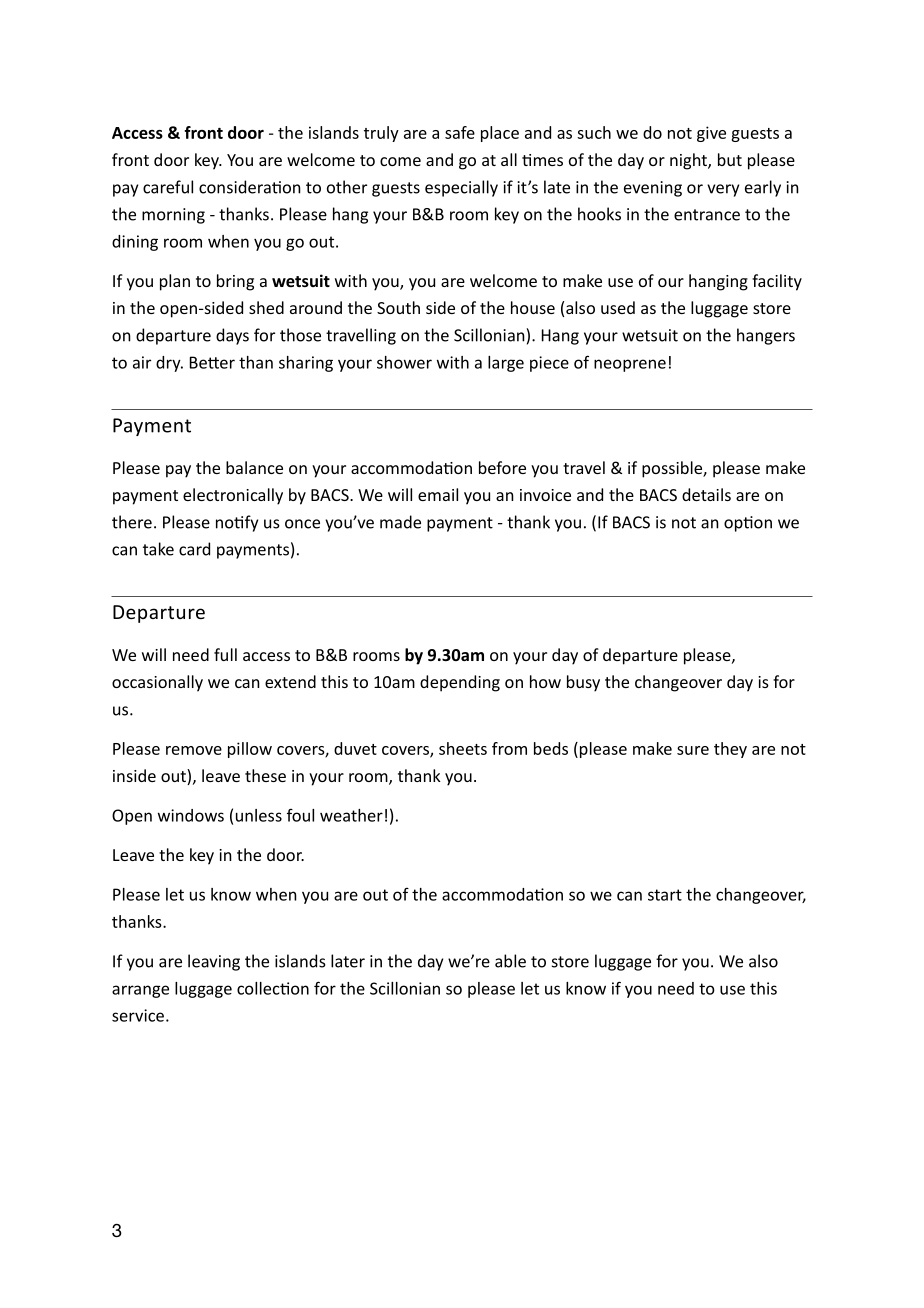 This screenshot has width=924, height=1308. I want to click on careful, so click(168, 187).
